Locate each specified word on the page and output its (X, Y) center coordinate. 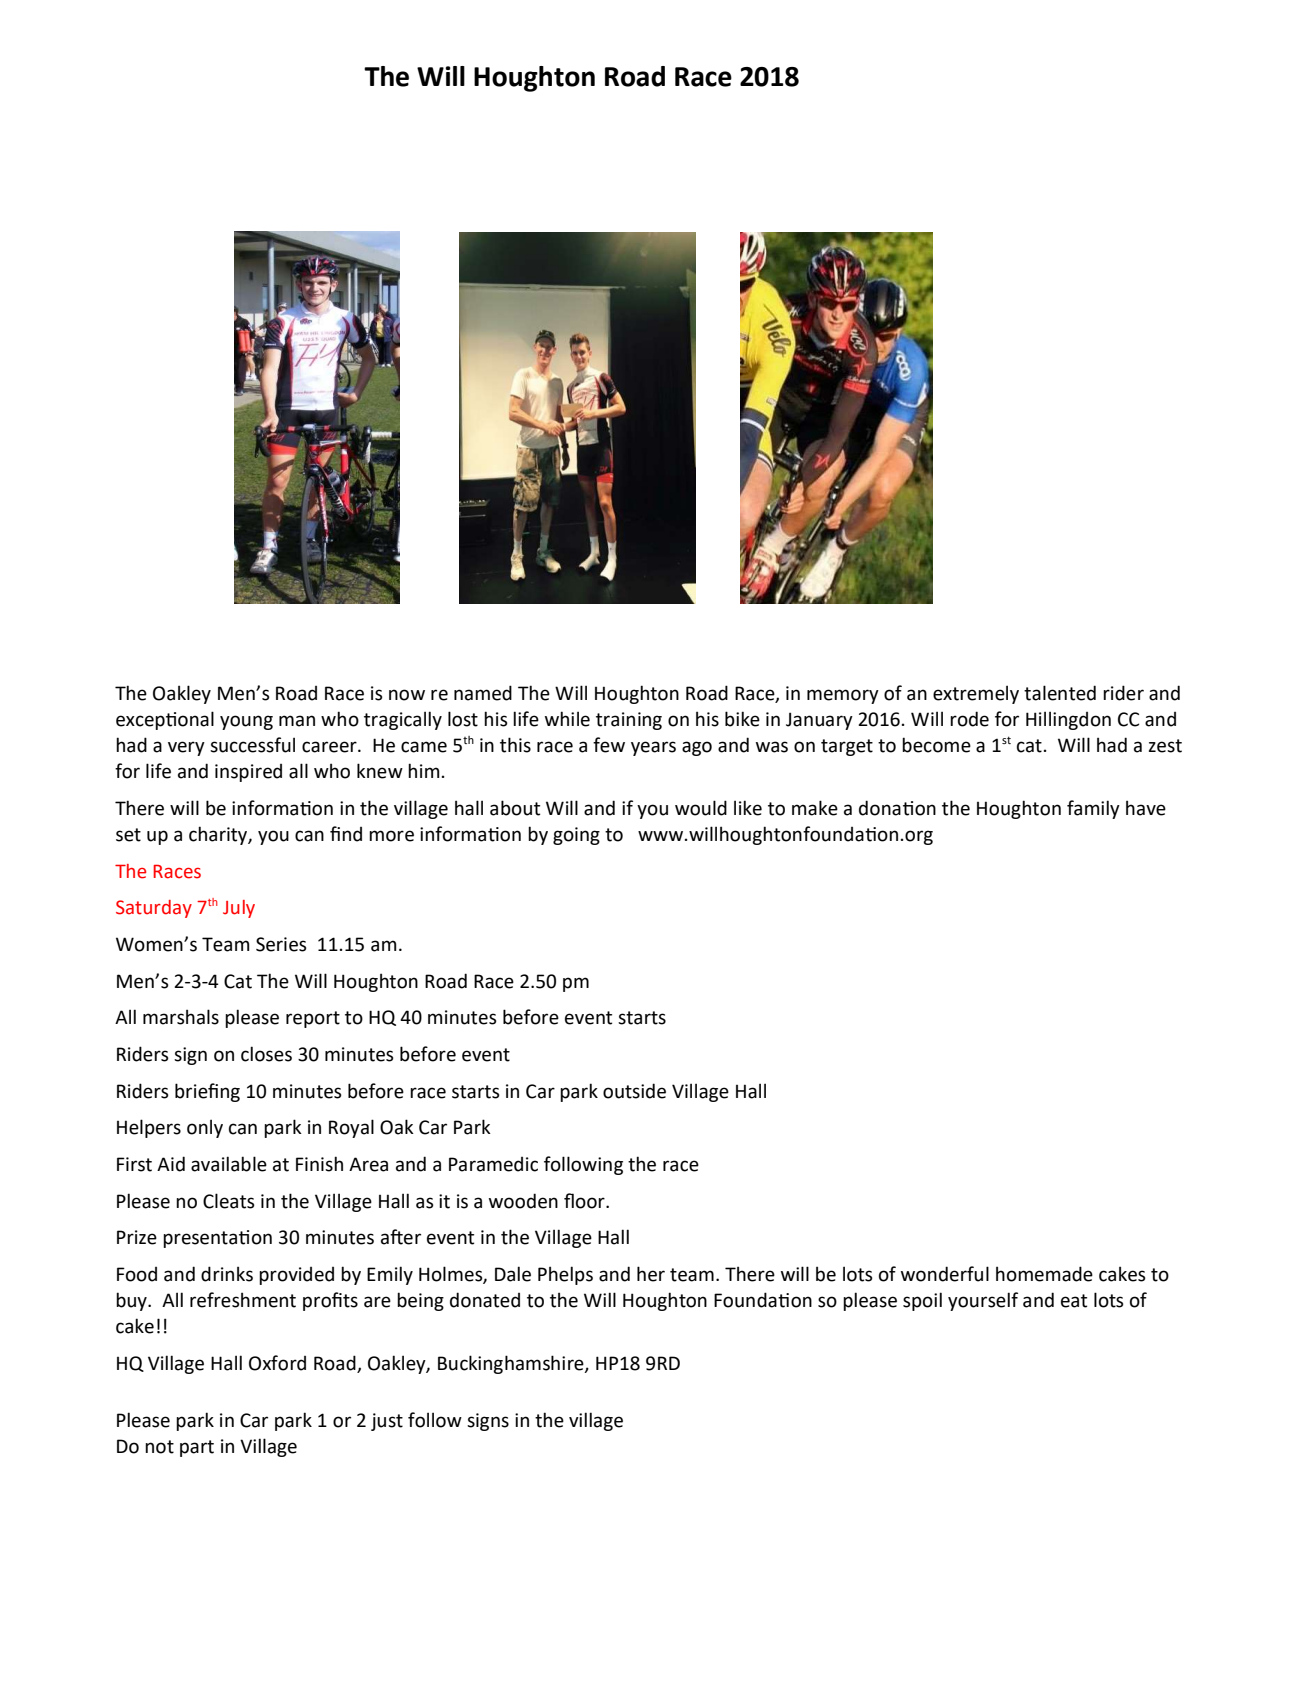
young (246, 722)
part (197, 1448)
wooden (523, 1201)
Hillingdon (1068, 720)
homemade (1044, 1274)
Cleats (229, 1201)
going (576, 836)
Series (281, 944)
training (629, 721)
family (1093, 809)
